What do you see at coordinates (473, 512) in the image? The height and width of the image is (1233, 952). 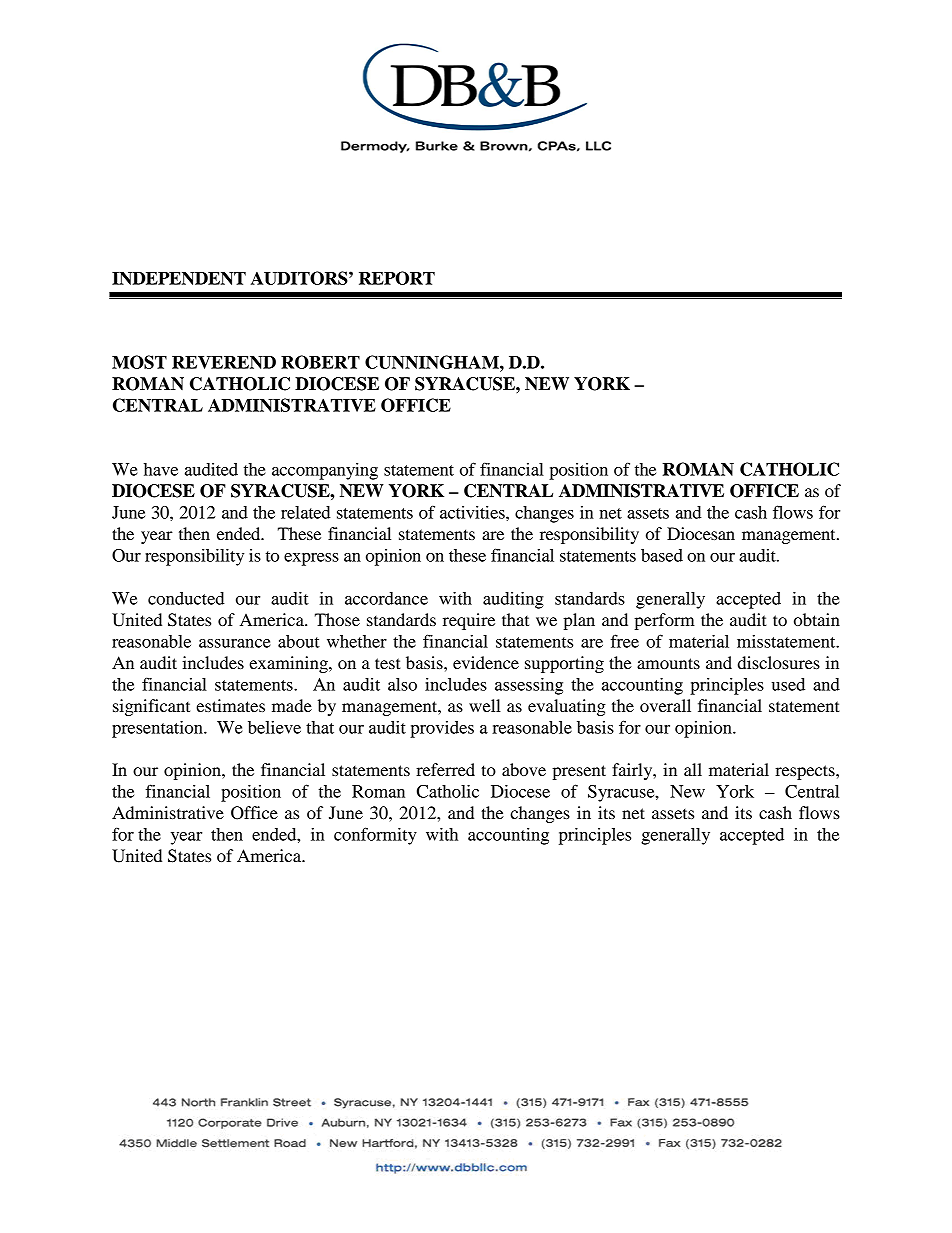 I see `activities` at bounding box center [473, 512].
